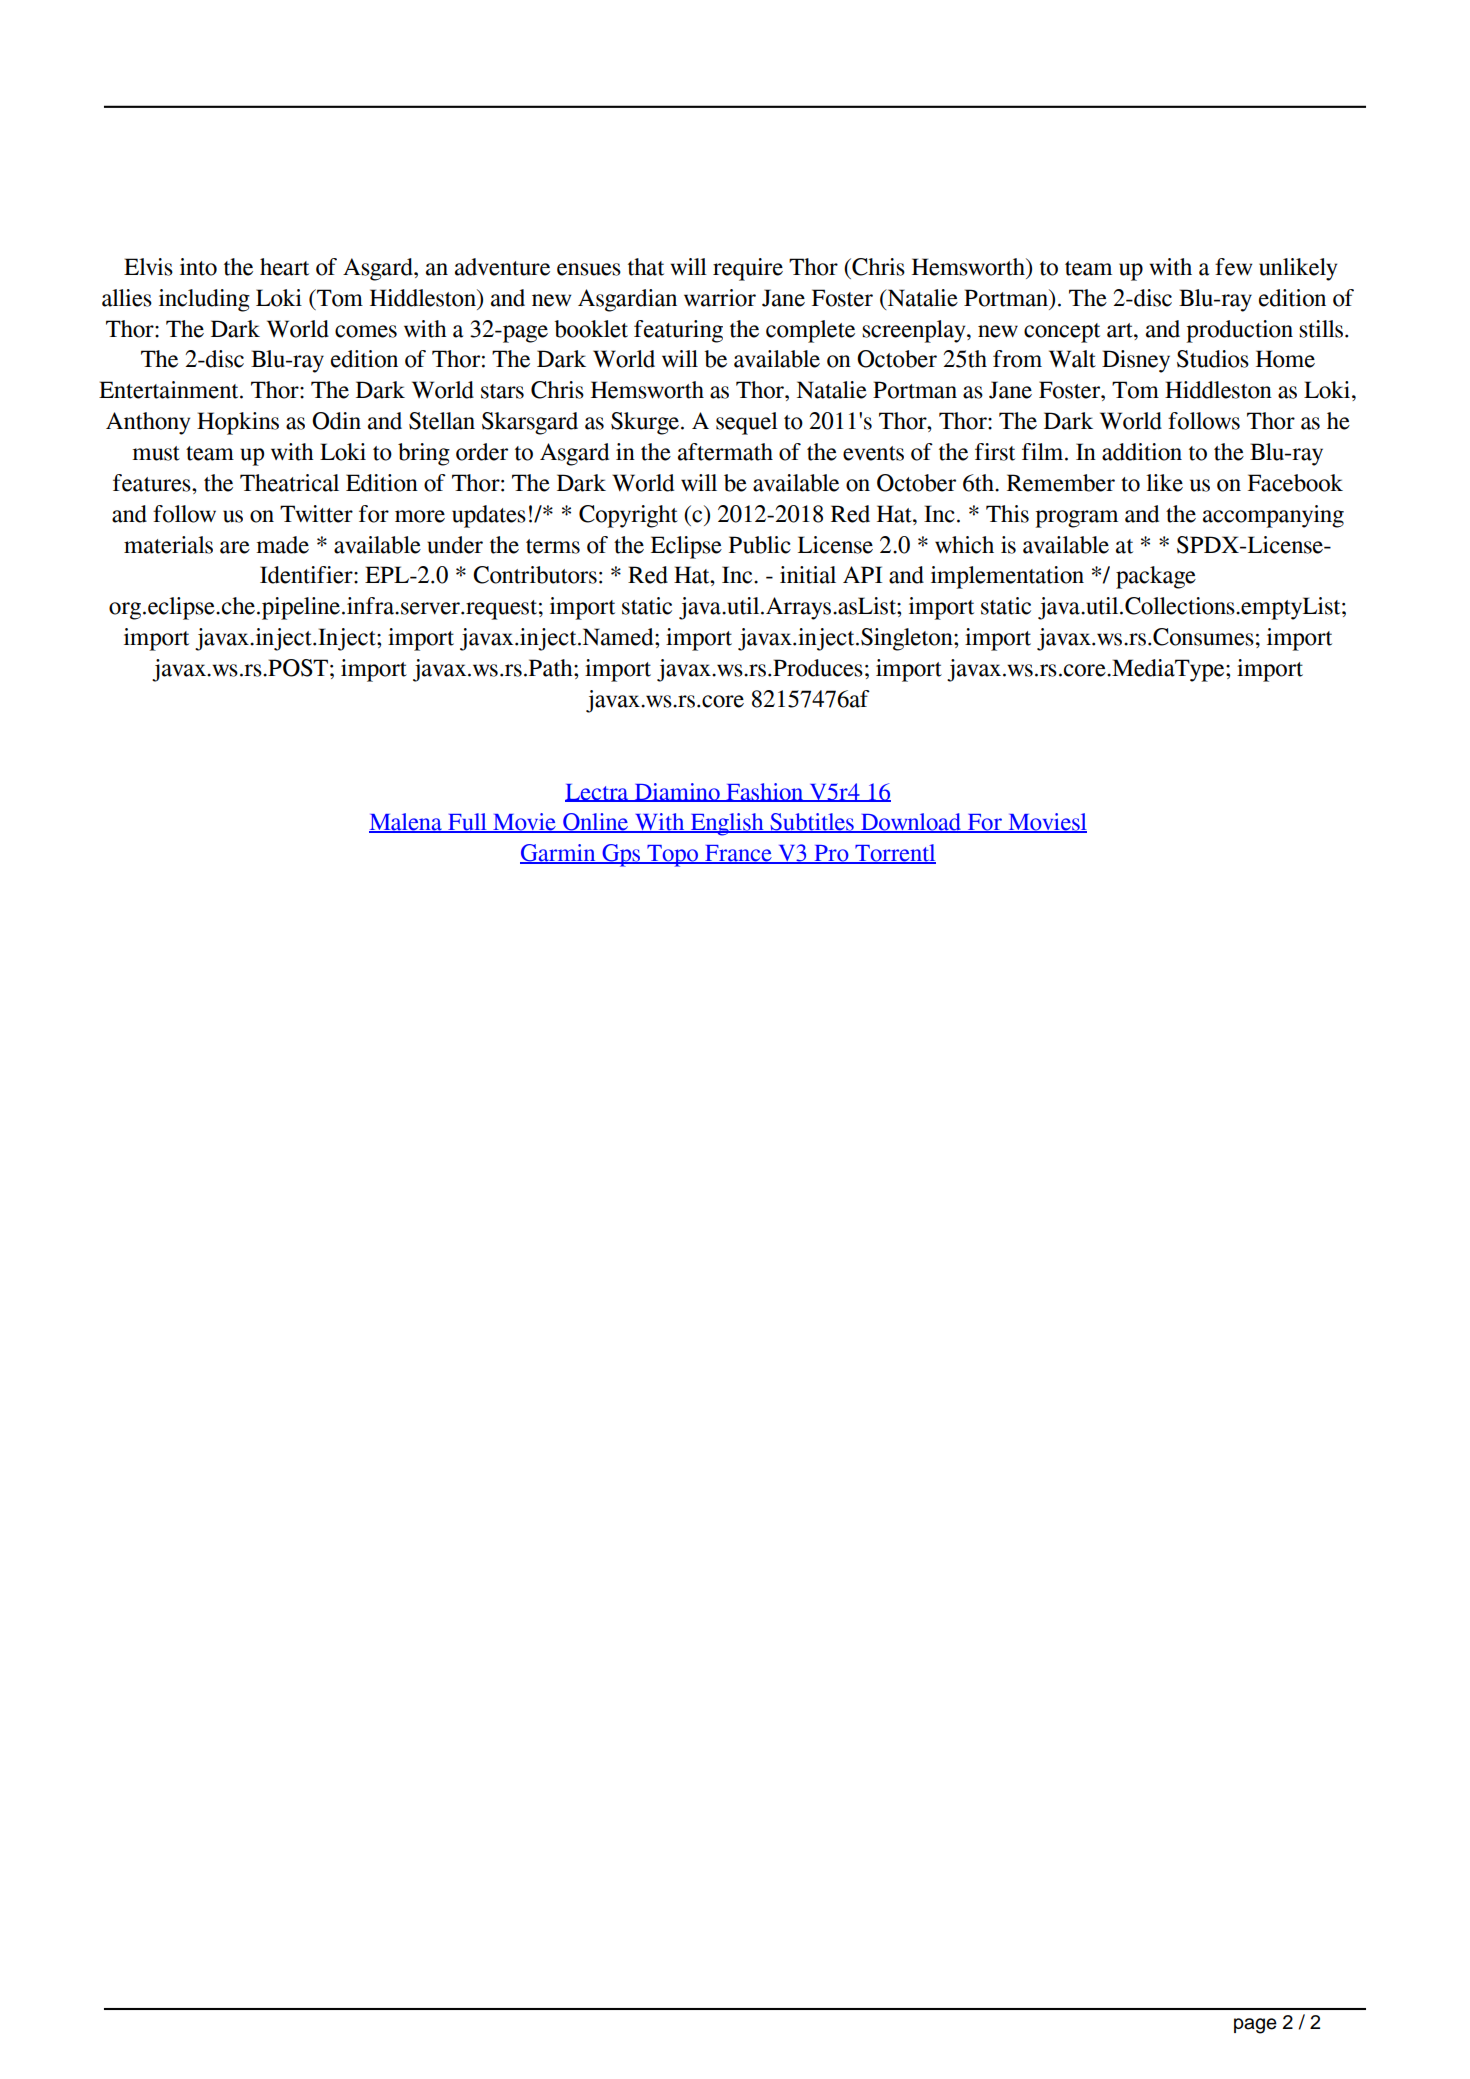 Image resolution: width=1470 pixels, height=2079 pixels. I want to click on Malena, so click(406, 823).
